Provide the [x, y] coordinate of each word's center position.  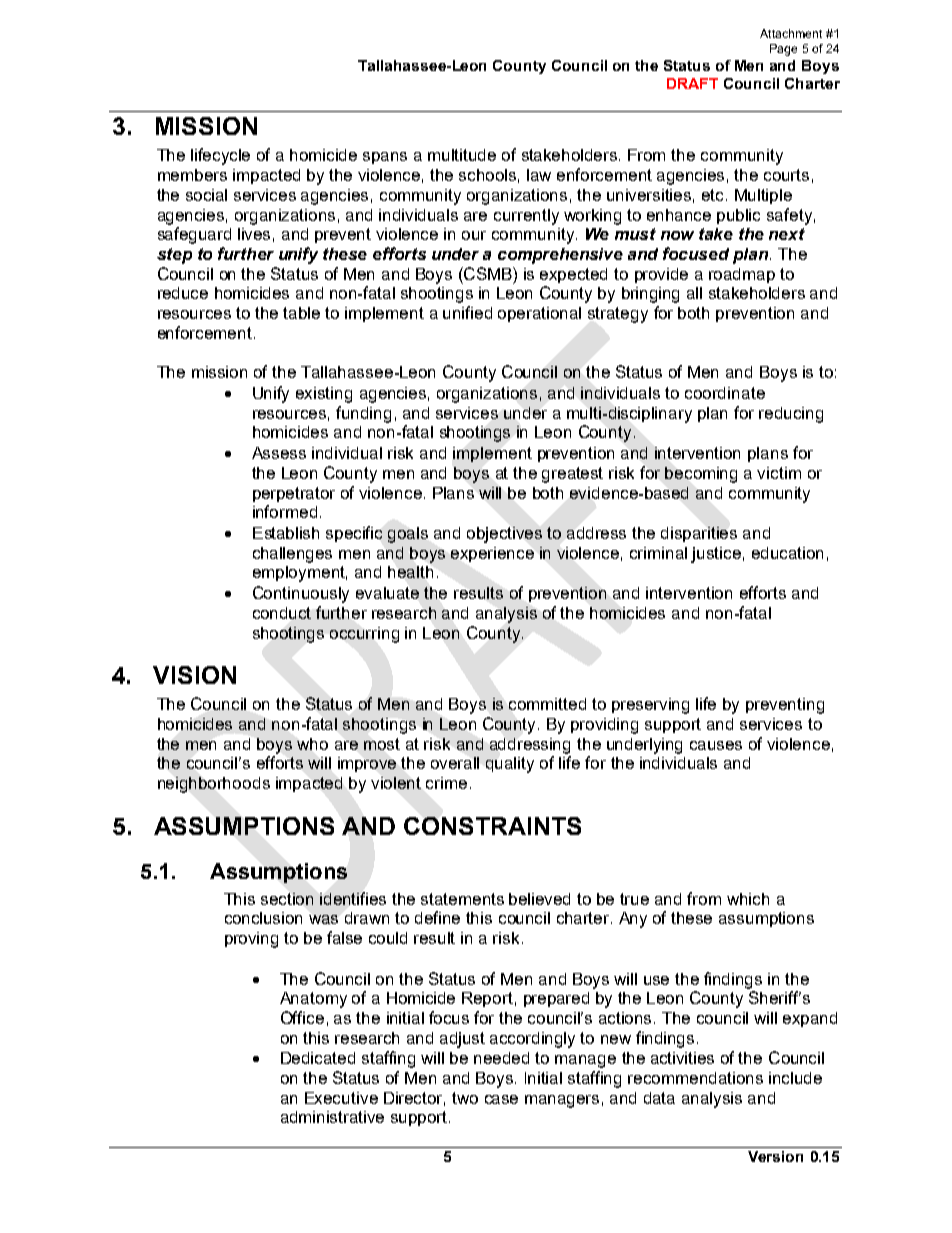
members [192, 175]
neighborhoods [214, 785]
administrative [332, 1117]
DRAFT [692, 83]
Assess [279, 453]
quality [510, 765]
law [539, 175]
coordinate [725, 393]
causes [716, 745]
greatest [572, 475]
